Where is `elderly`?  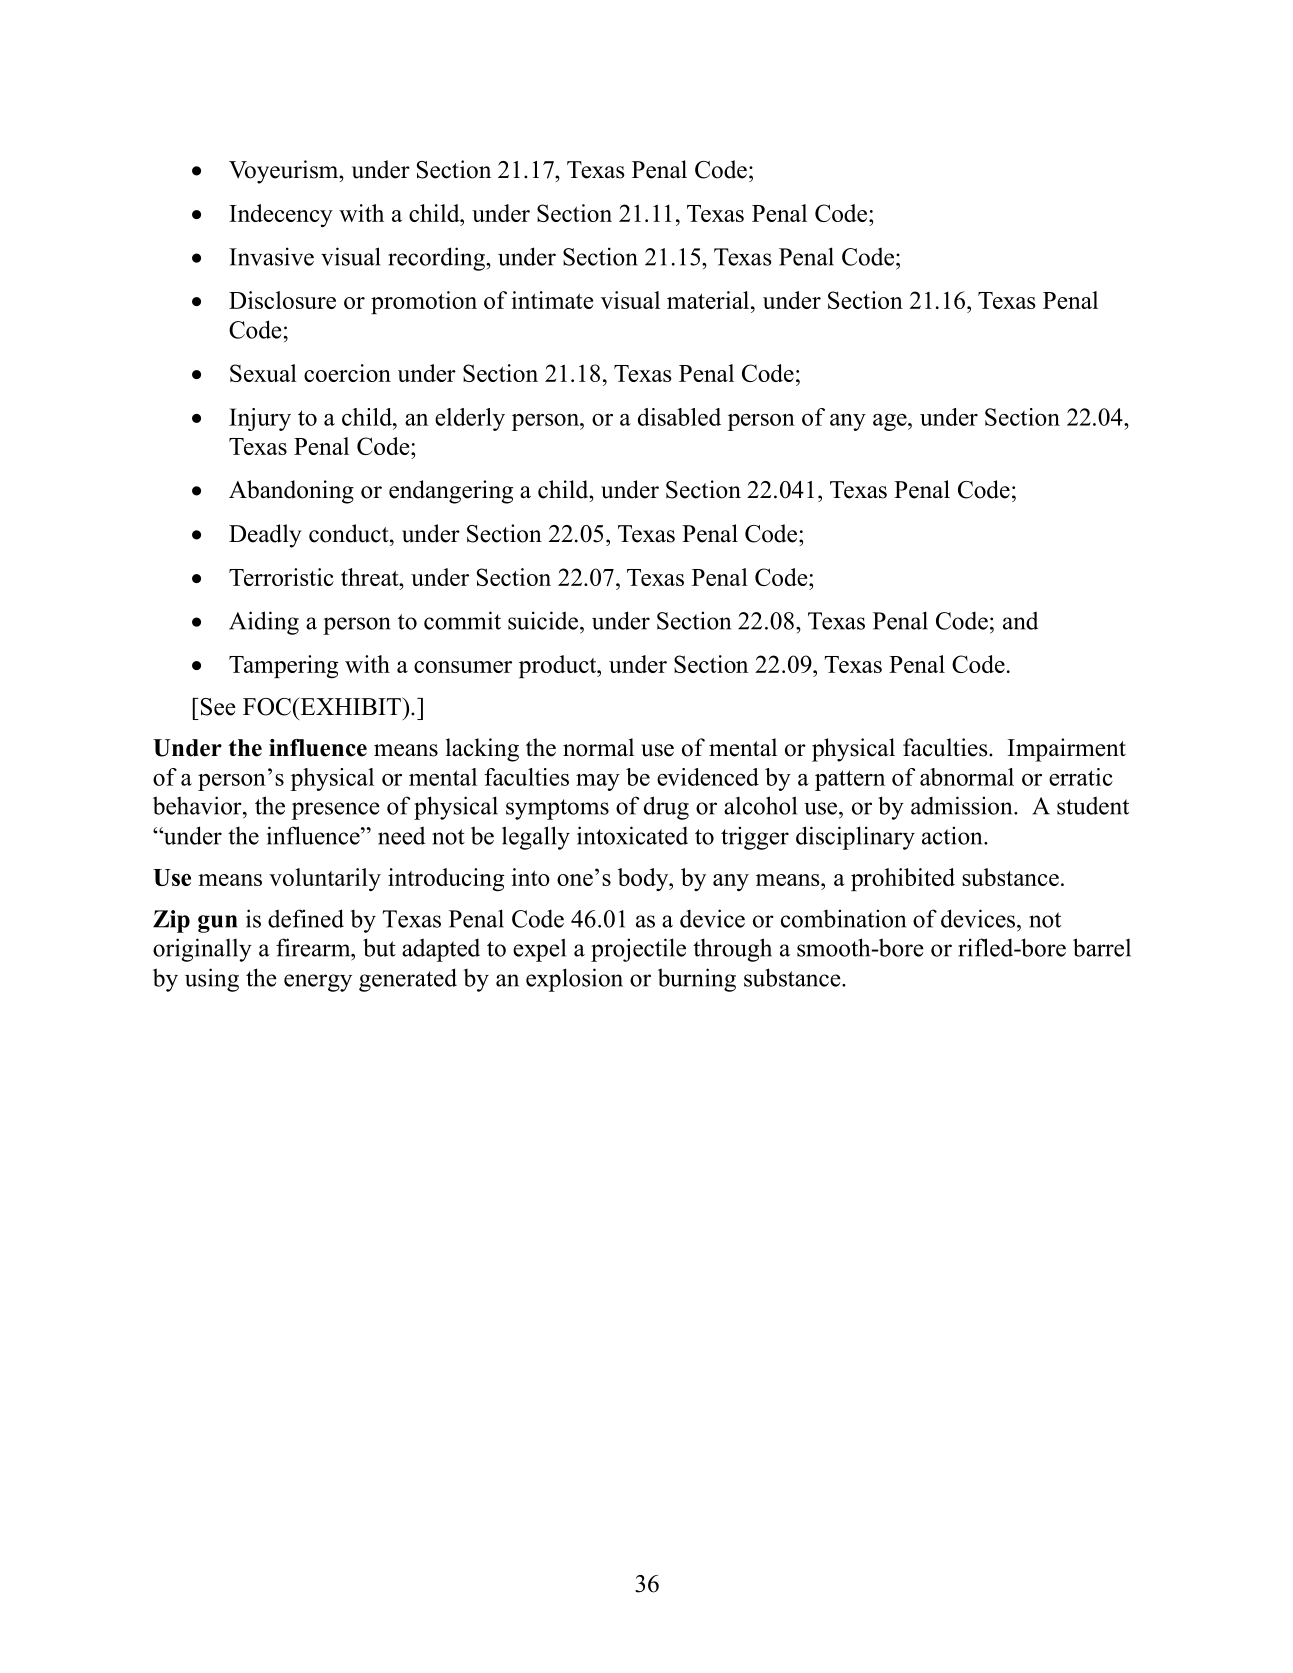
elderly is located at coordinates (470, 419).
